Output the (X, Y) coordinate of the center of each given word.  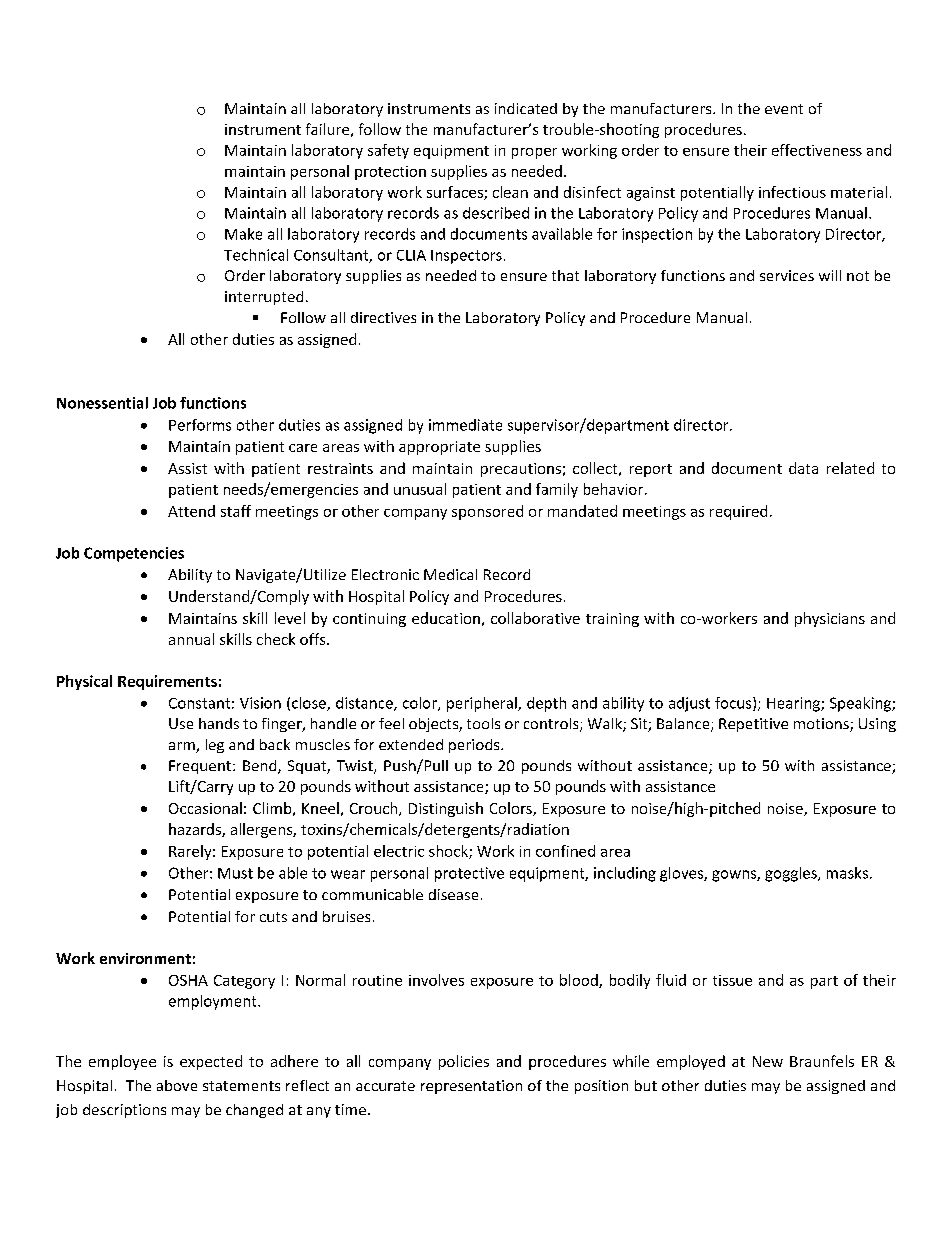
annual (191, 639)
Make (243, 234)
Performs (200, 425)
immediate (465, 425)
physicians (830, 619)
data (803, 468)
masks (847, 873)
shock (449, 852)
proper (534, 153)
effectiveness (817, 150)
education (446, 618)
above (177, 1085)
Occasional (205, 808)
